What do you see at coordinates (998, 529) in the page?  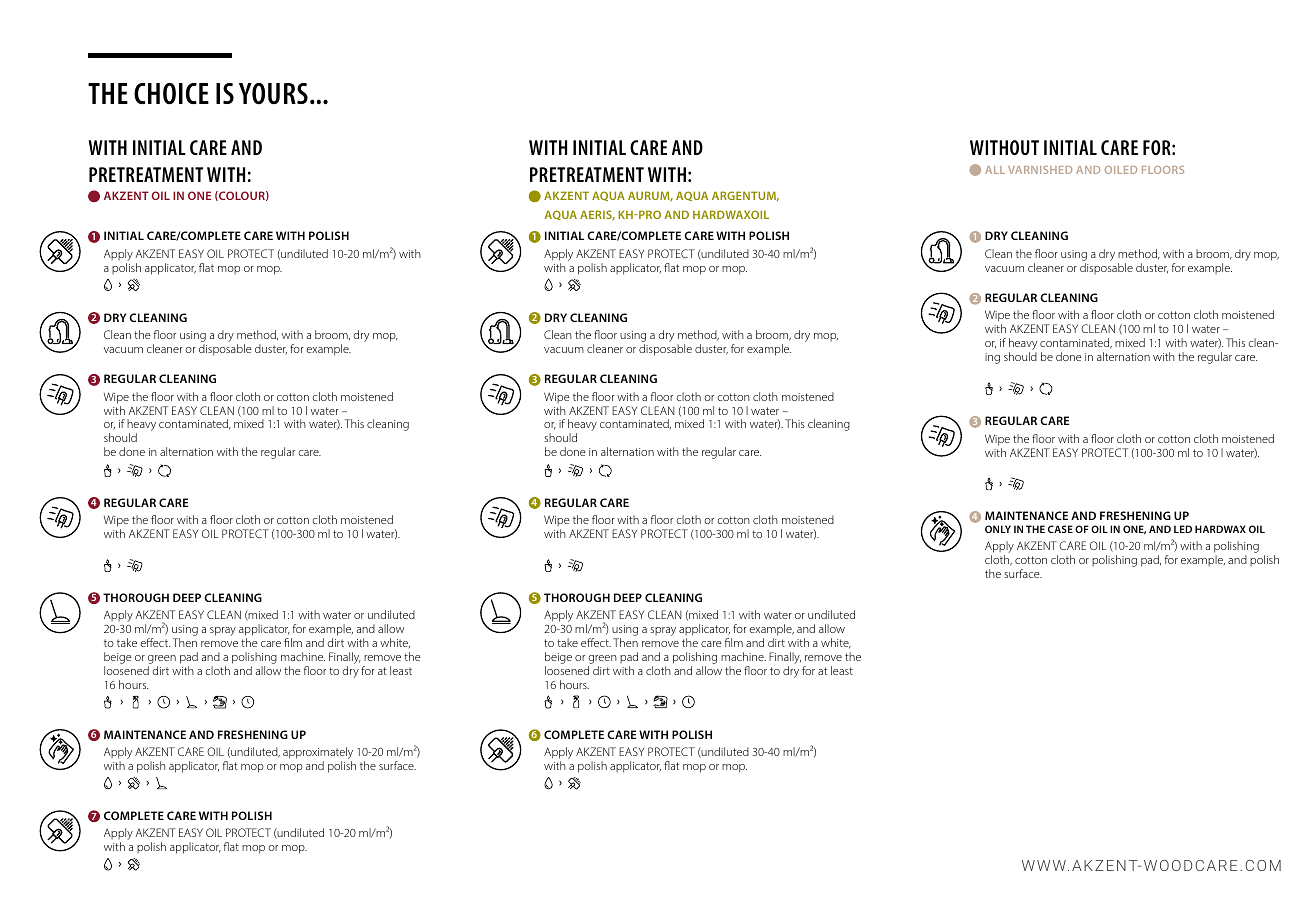 I see `ONLY` at bounding box center [998, 529].
